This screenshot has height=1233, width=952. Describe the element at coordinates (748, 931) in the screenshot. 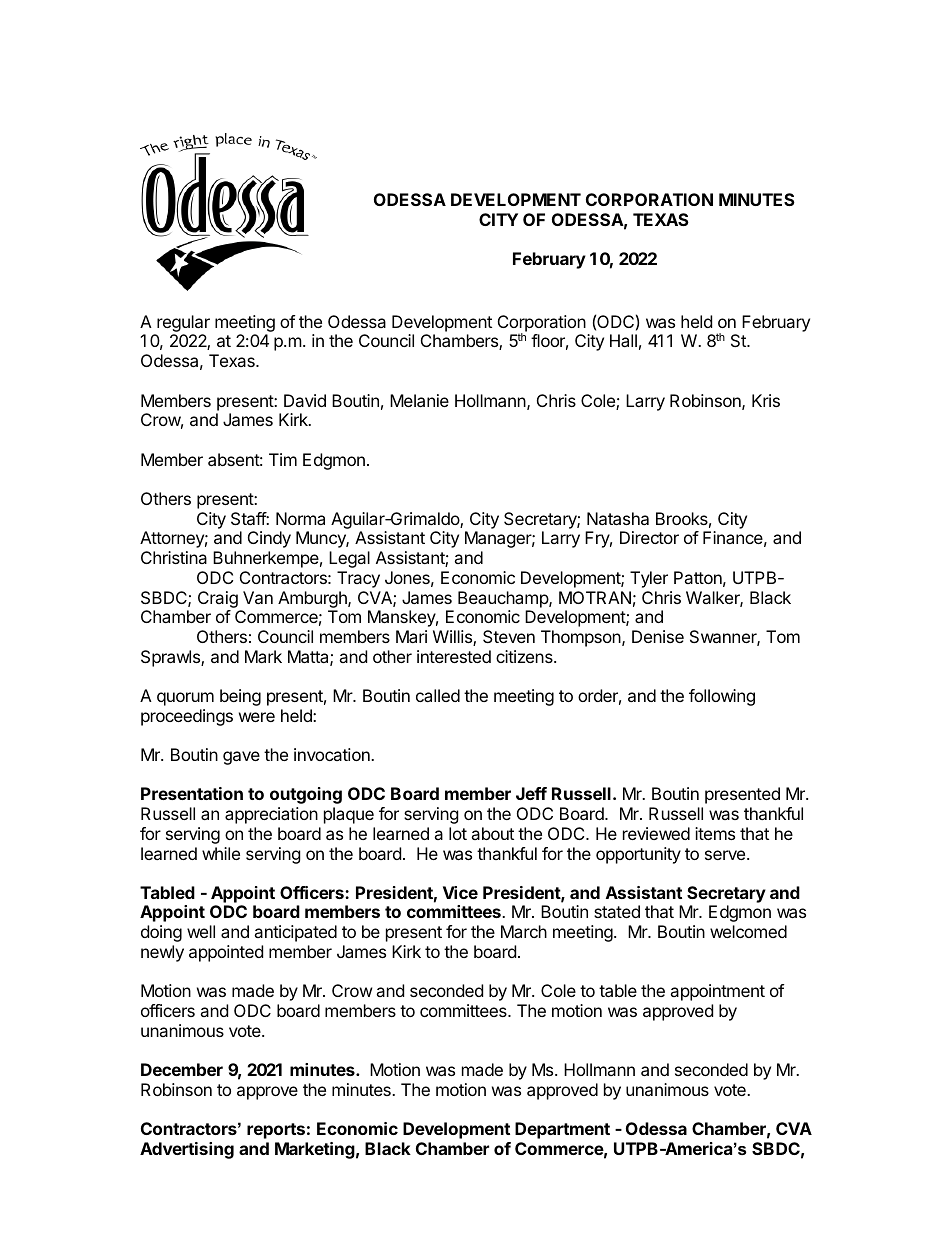

I see `welcomed` at that location.
